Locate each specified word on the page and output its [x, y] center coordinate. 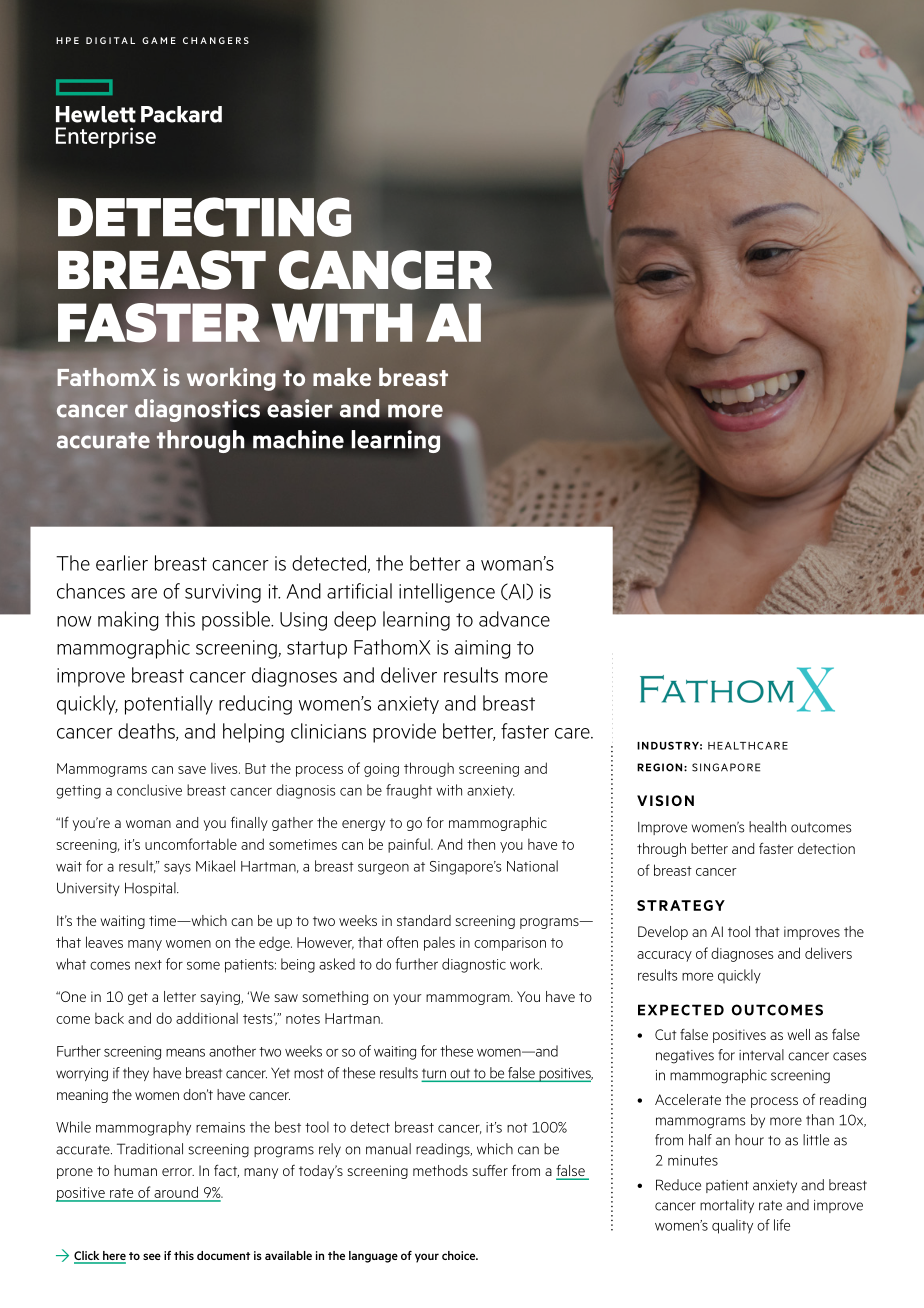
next [148, 965]
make [342, 377]
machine [298, 439]
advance [514, 619]
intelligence [447, 593]
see [152, 1256]
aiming [482, 649]
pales [439, 944]
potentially [169, 705]
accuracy [664, 956]
